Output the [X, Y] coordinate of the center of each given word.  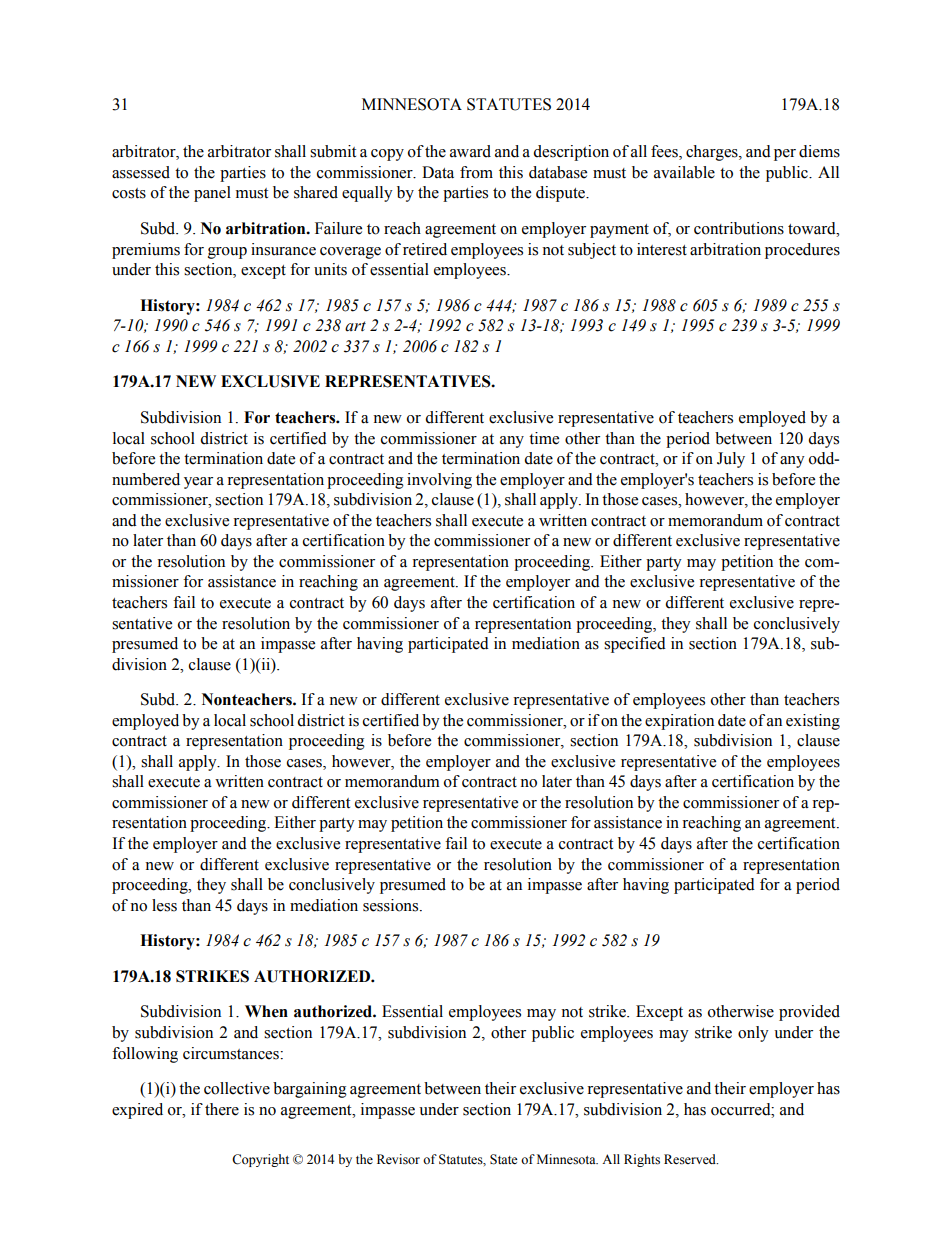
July [731, 460]
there [222, 1109]
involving [439, 481]
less [164, 905]
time [544, 438]
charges [713, 153]
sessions [392, 905]
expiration [679, 722]
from [476, 172]
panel [212, 194]
